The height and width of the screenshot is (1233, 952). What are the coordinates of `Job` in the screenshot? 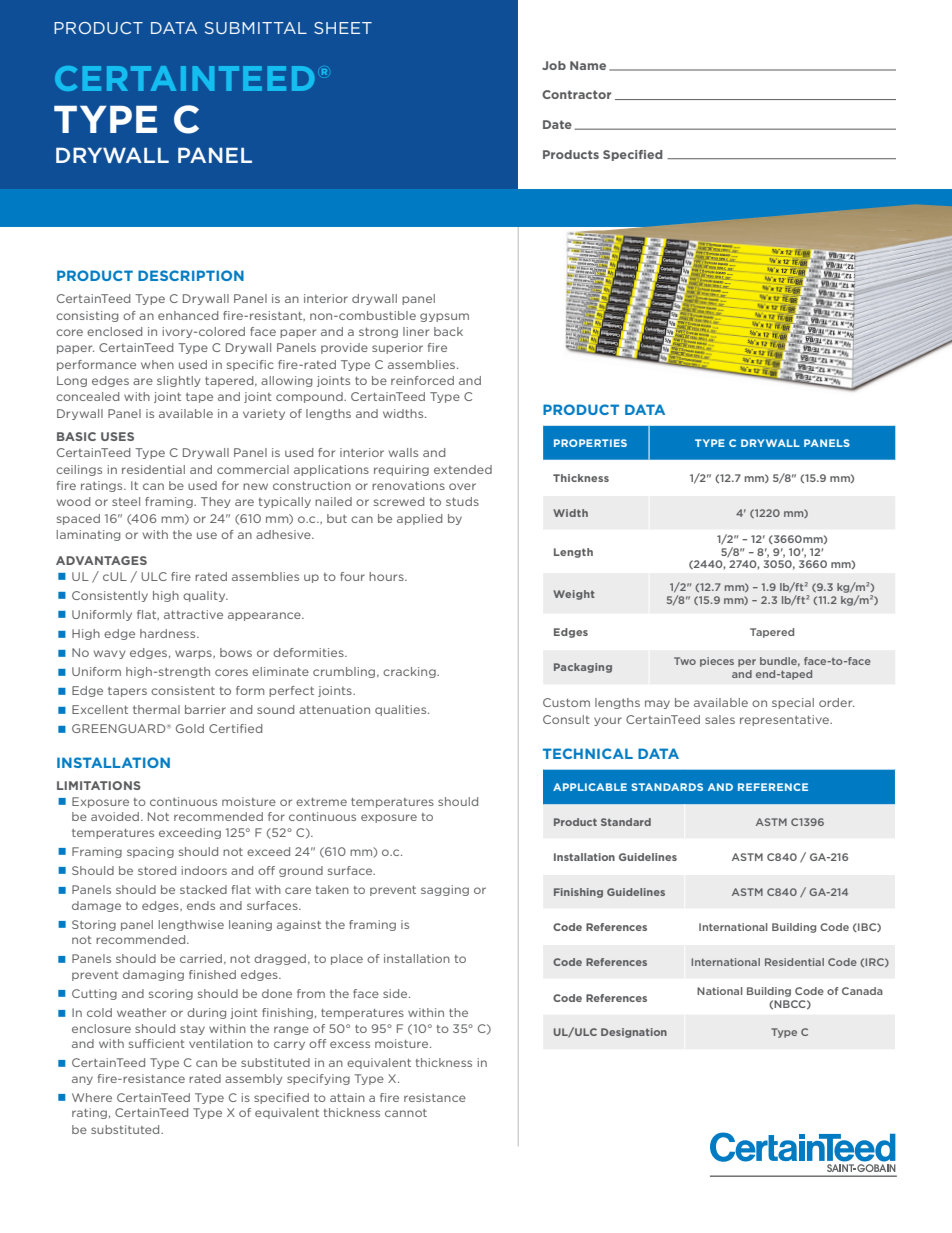 It's located at (554, 65).
